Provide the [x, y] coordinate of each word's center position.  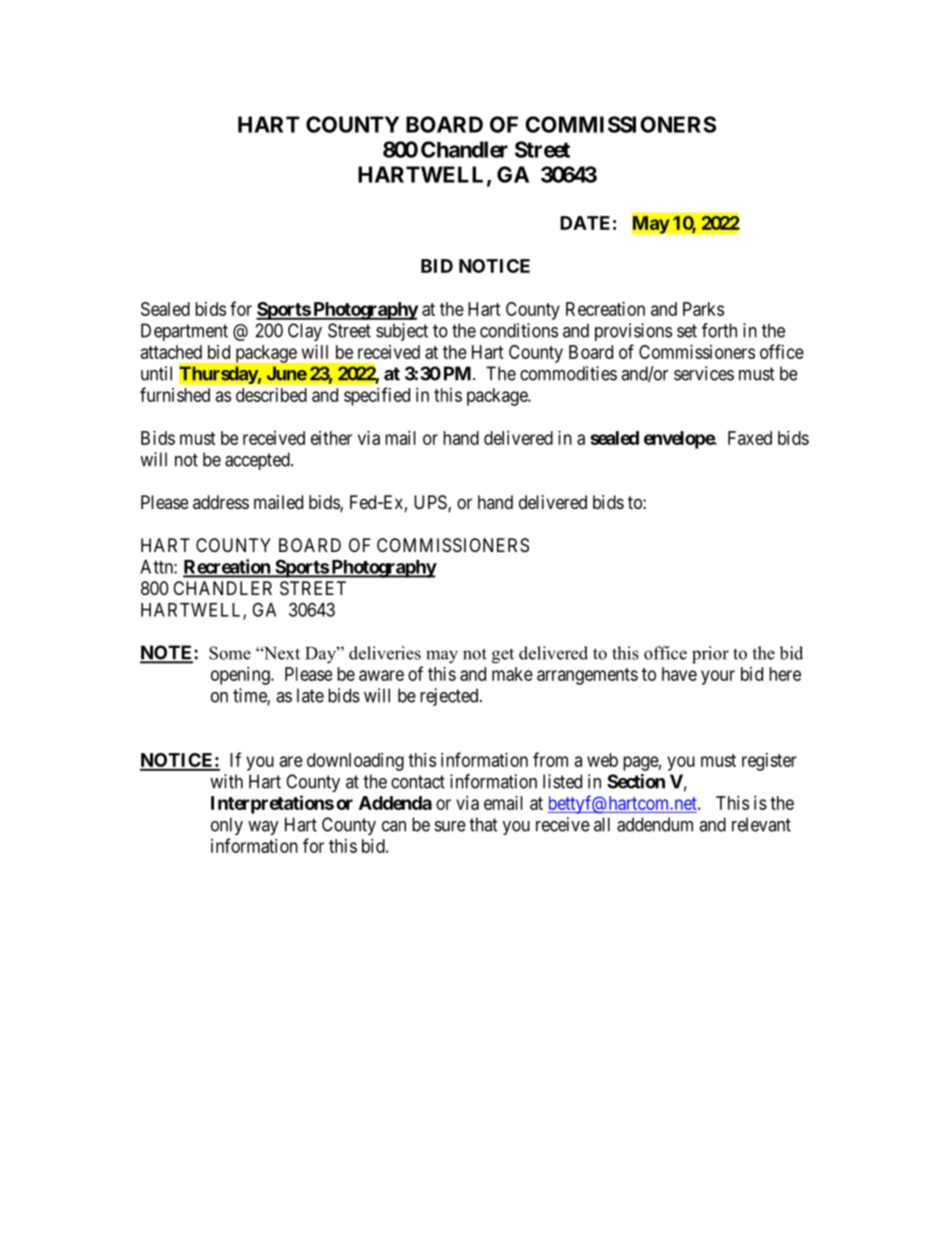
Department [184, 332]
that [483, 824]
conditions [519, 330]
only [227, 826]
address [221, 502]
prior [710, 655]
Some [230, 653]
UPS [431, 503]
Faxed [750, 438]
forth [719, 330]
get [503, 656]
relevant [761, 824]
